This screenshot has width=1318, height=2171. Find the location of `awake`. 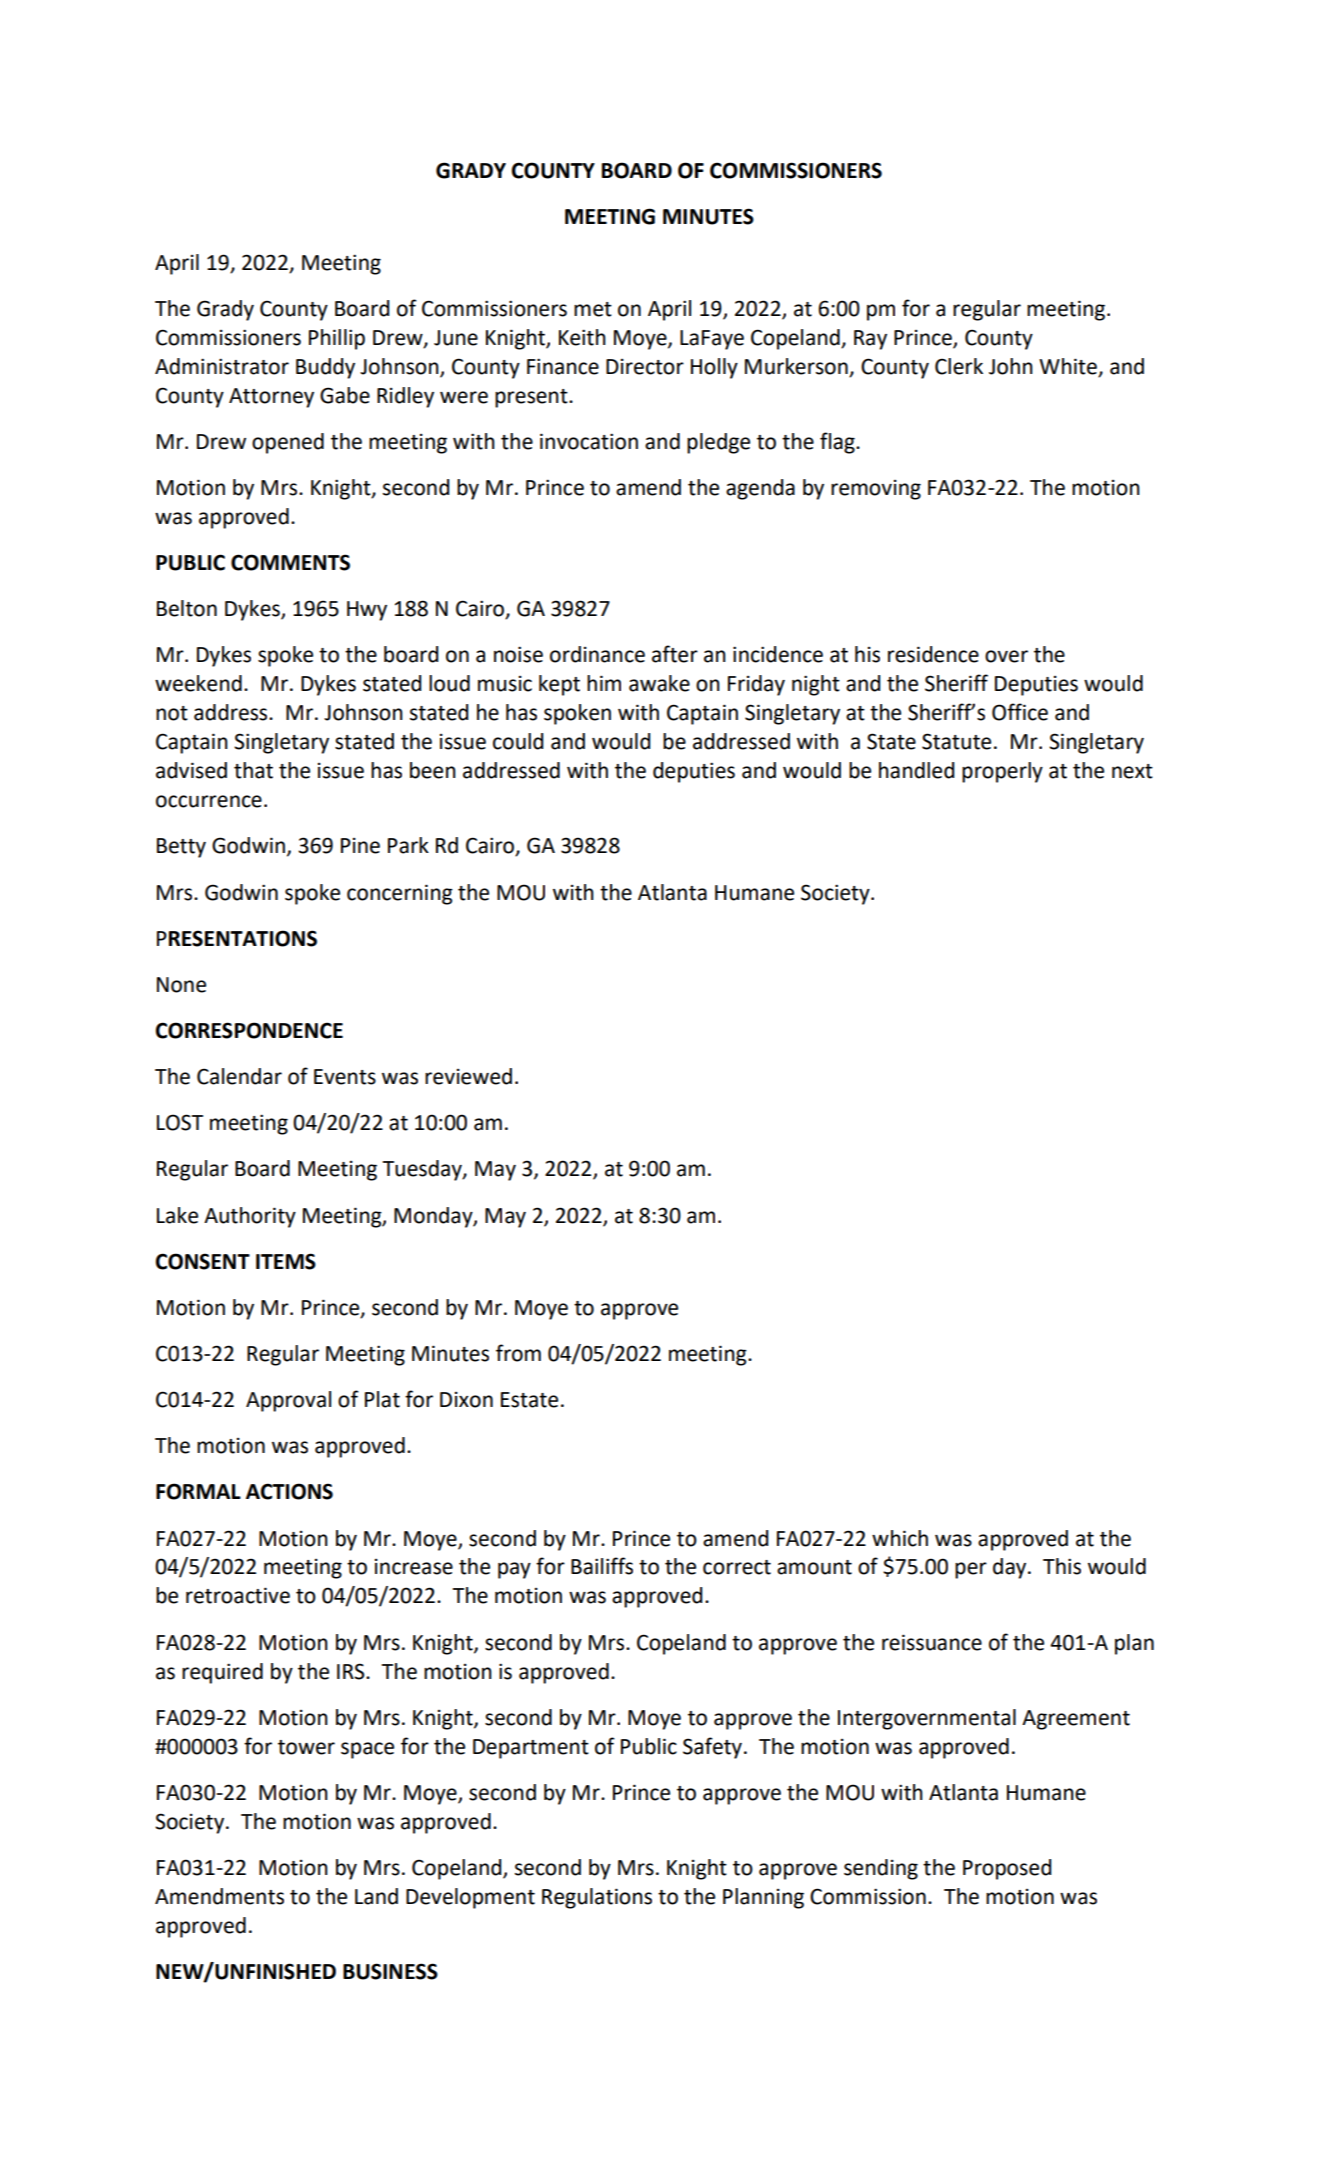

awake is located at coordinates (659, 683).
